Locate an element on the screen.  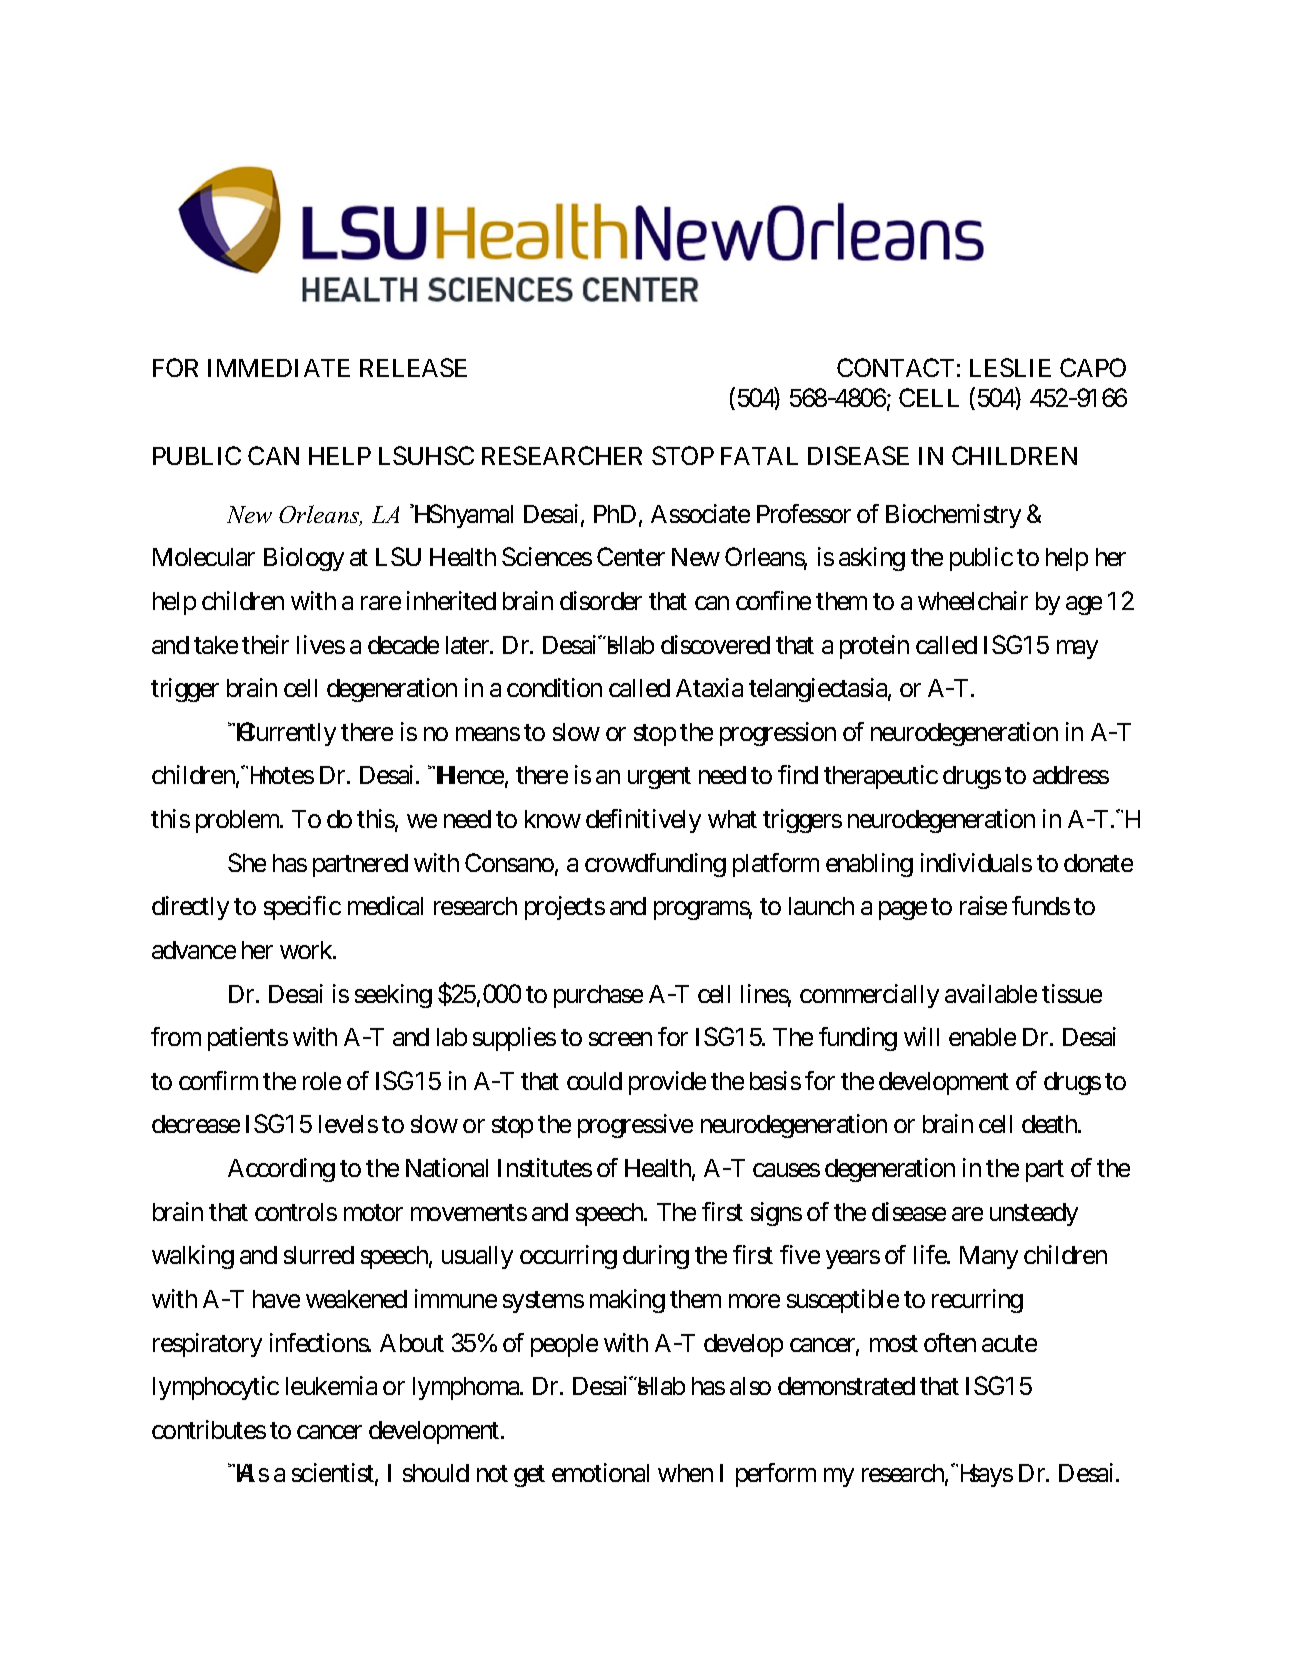
LESLIE is located at coordinates (1010, 367).
